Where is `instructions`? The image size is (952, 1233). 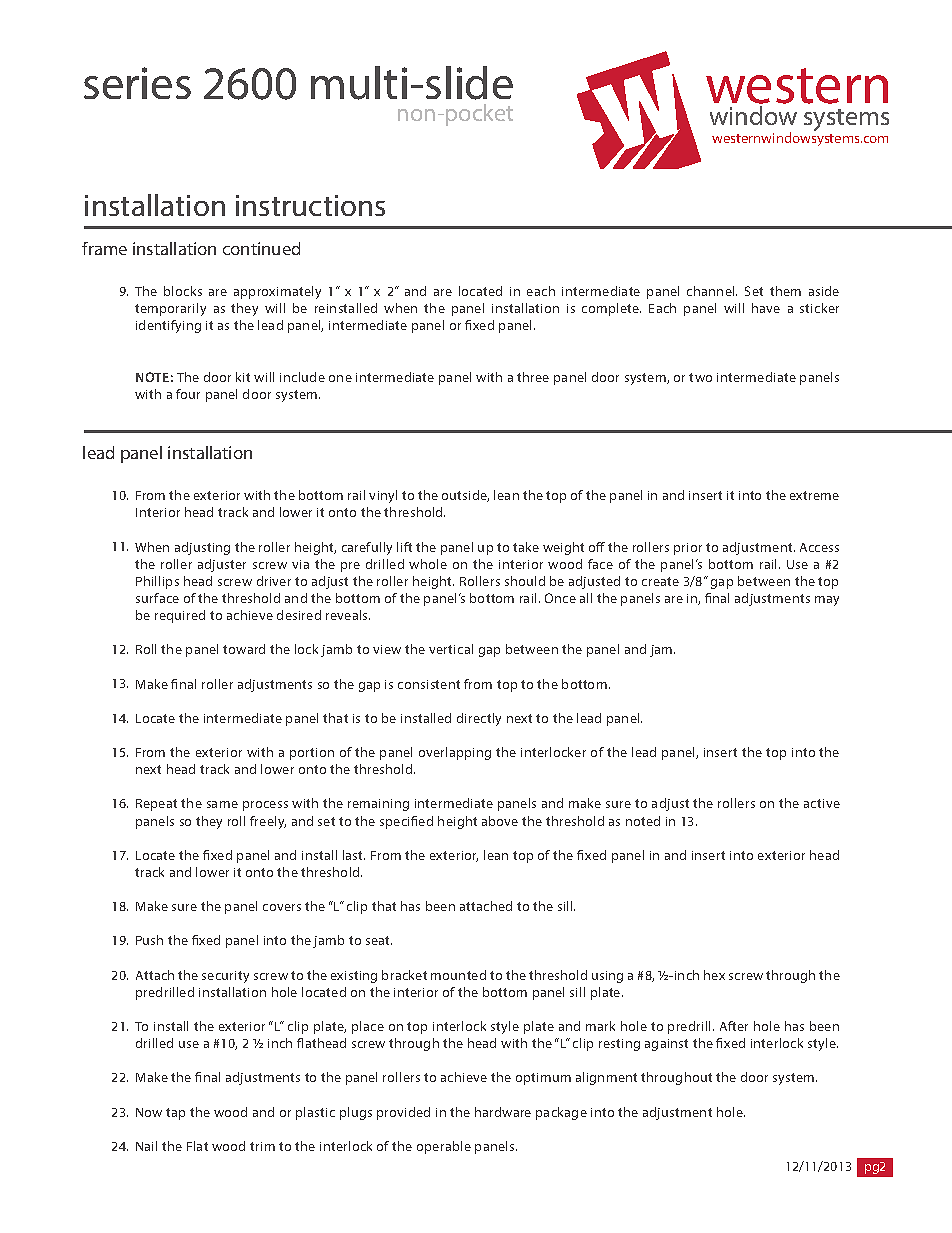 instructions is located at coordinates (310, 205).
